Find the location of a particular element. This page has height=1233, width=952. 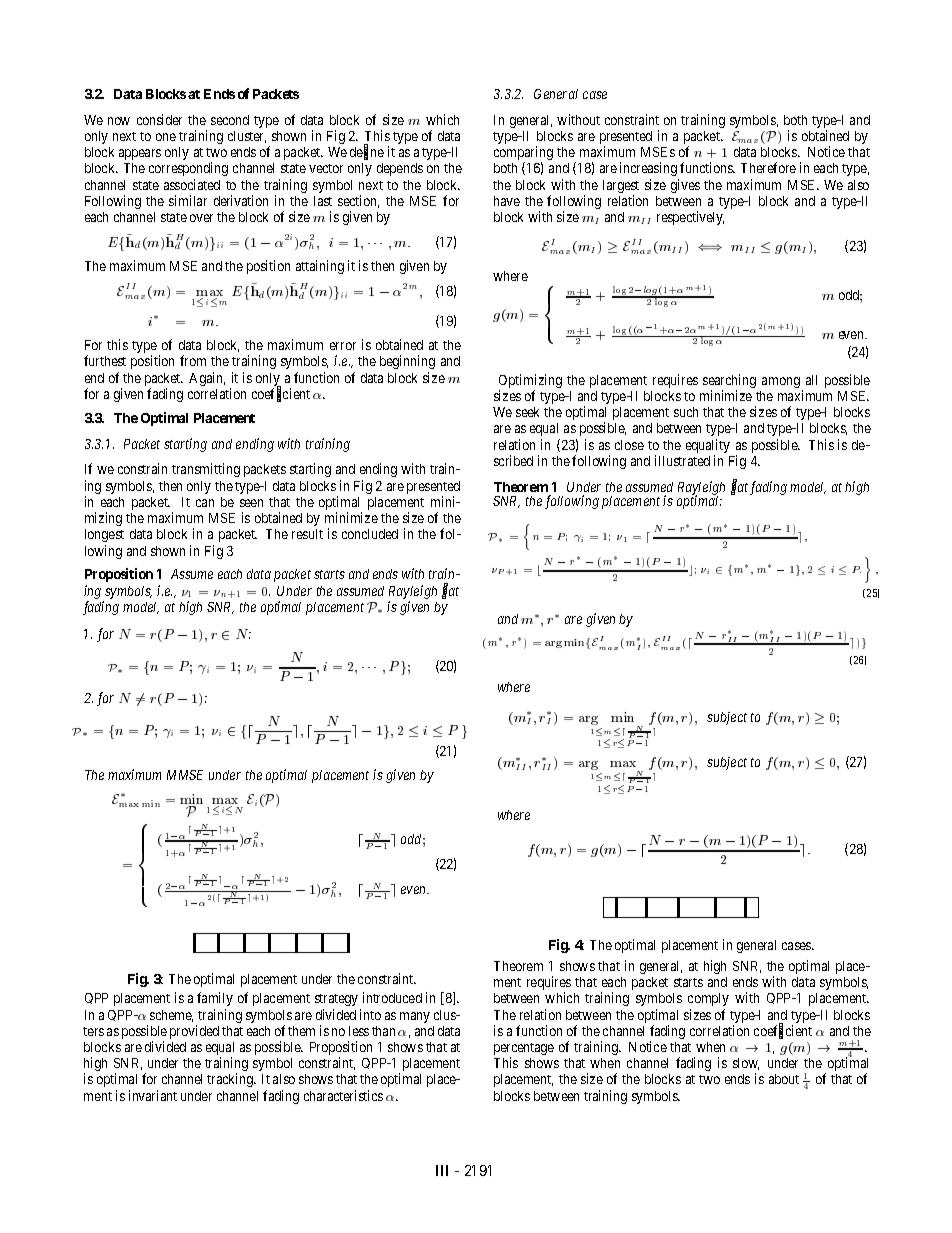

one is located at coordinates (166, 137).
